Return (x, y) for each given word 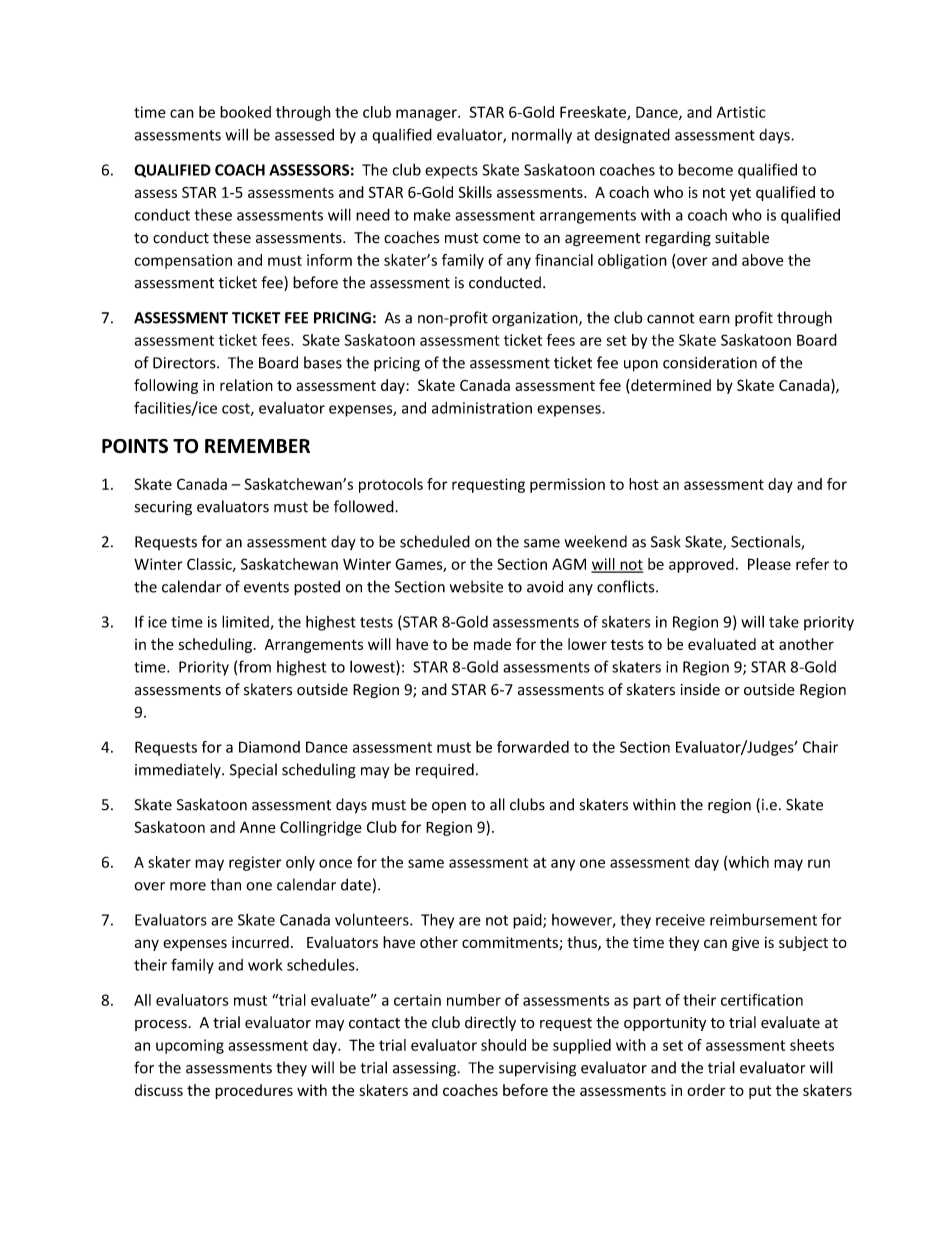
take (784, 622)
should (503, 1045)
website (476, 586)
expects (451, 172)
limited (246, 622)
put (760, 1092)
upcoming (190, 1046)
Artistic (741, 112)
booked (245, 112)
